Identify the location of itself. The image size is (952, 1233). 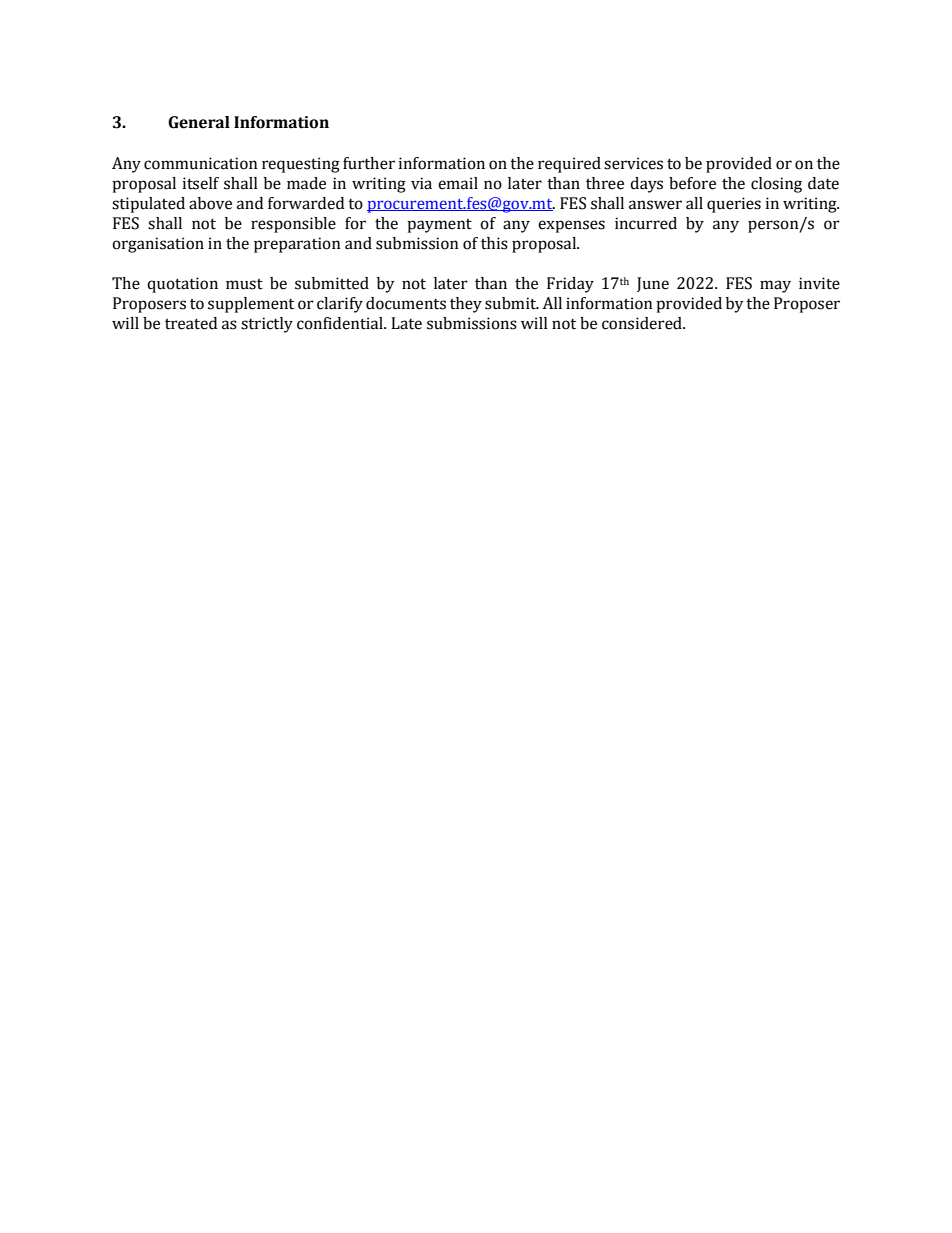
(201, 183).
